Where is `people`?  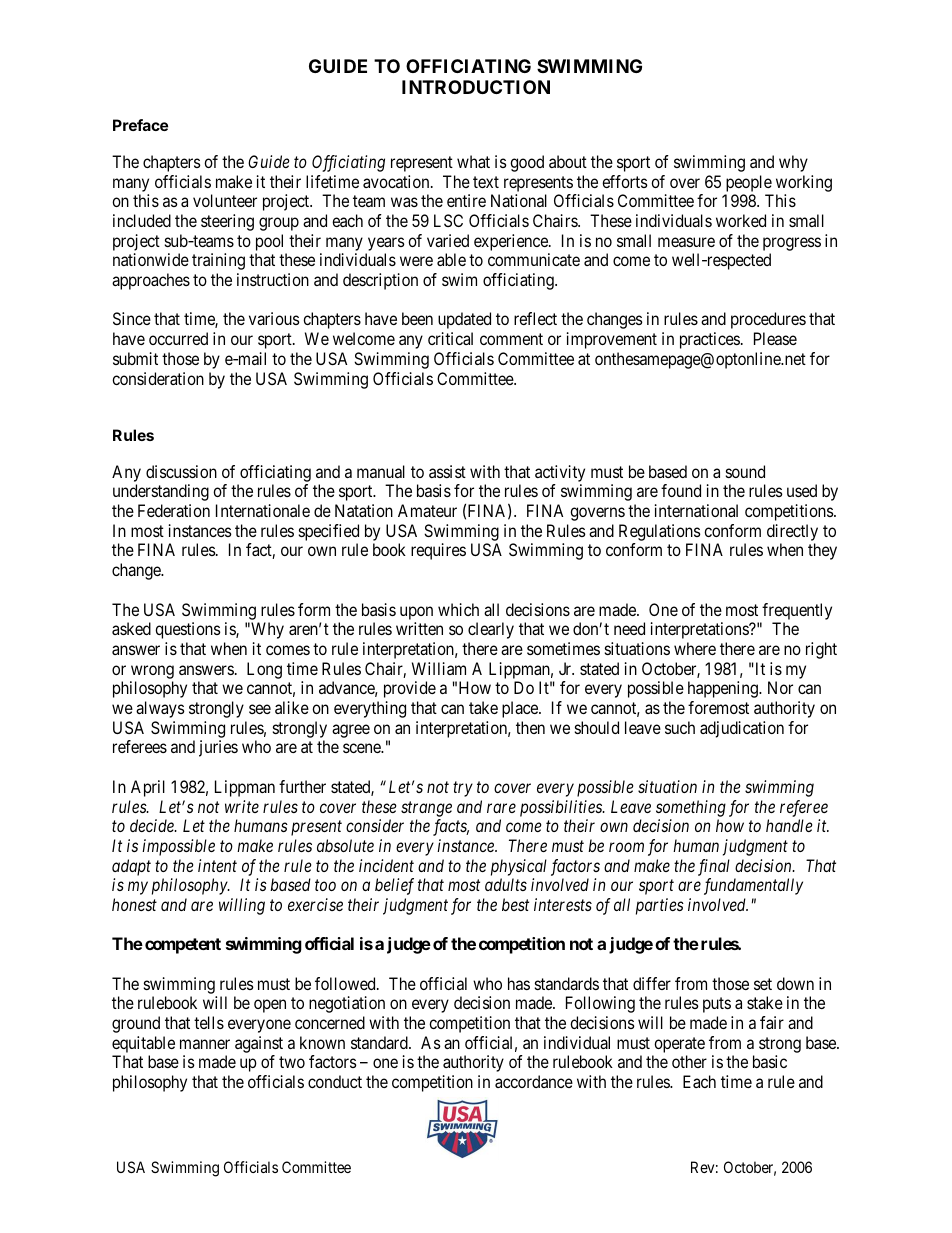
people is located at coordinates (749, 183).
